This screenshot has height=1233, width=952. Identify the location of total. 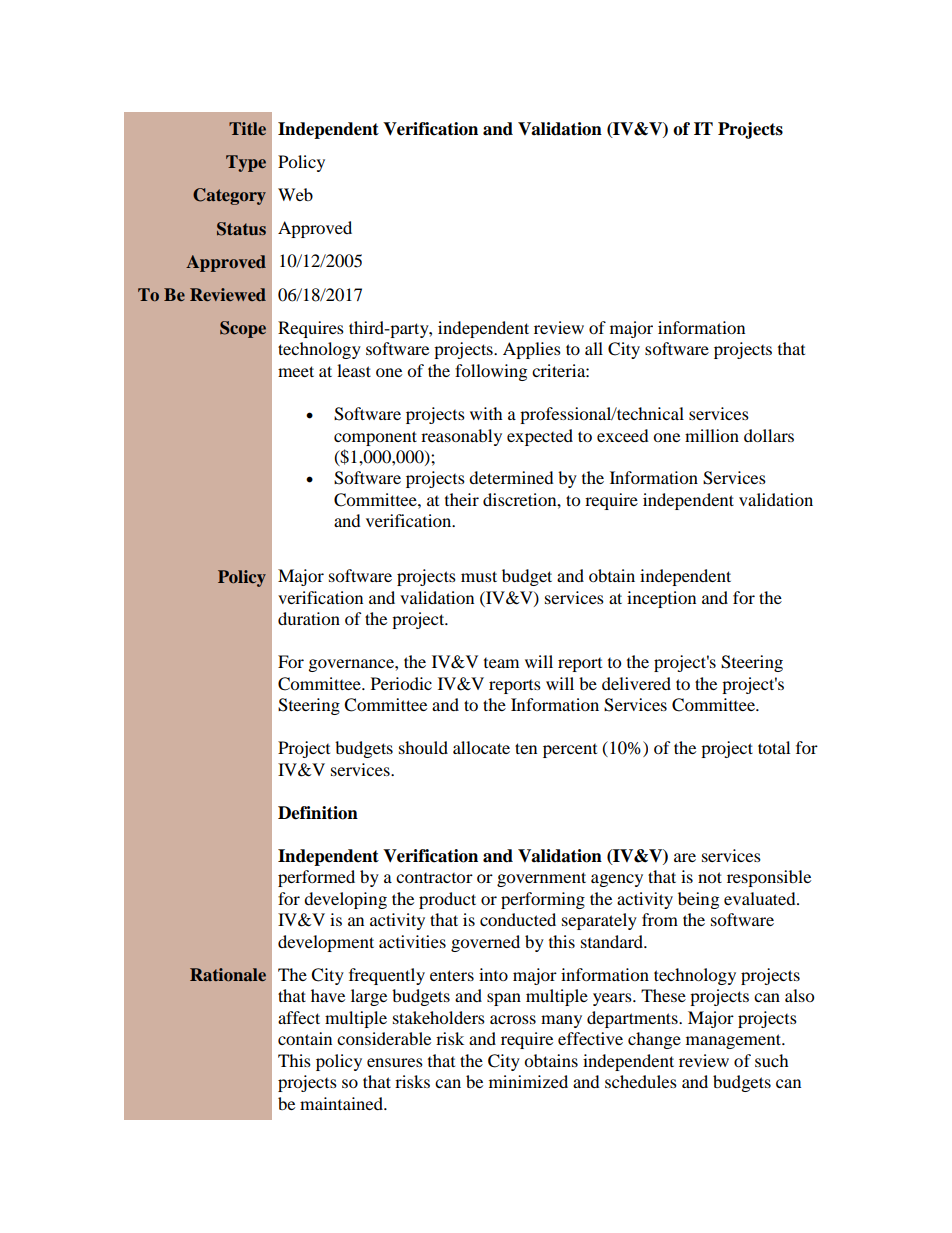
(774, 747).
